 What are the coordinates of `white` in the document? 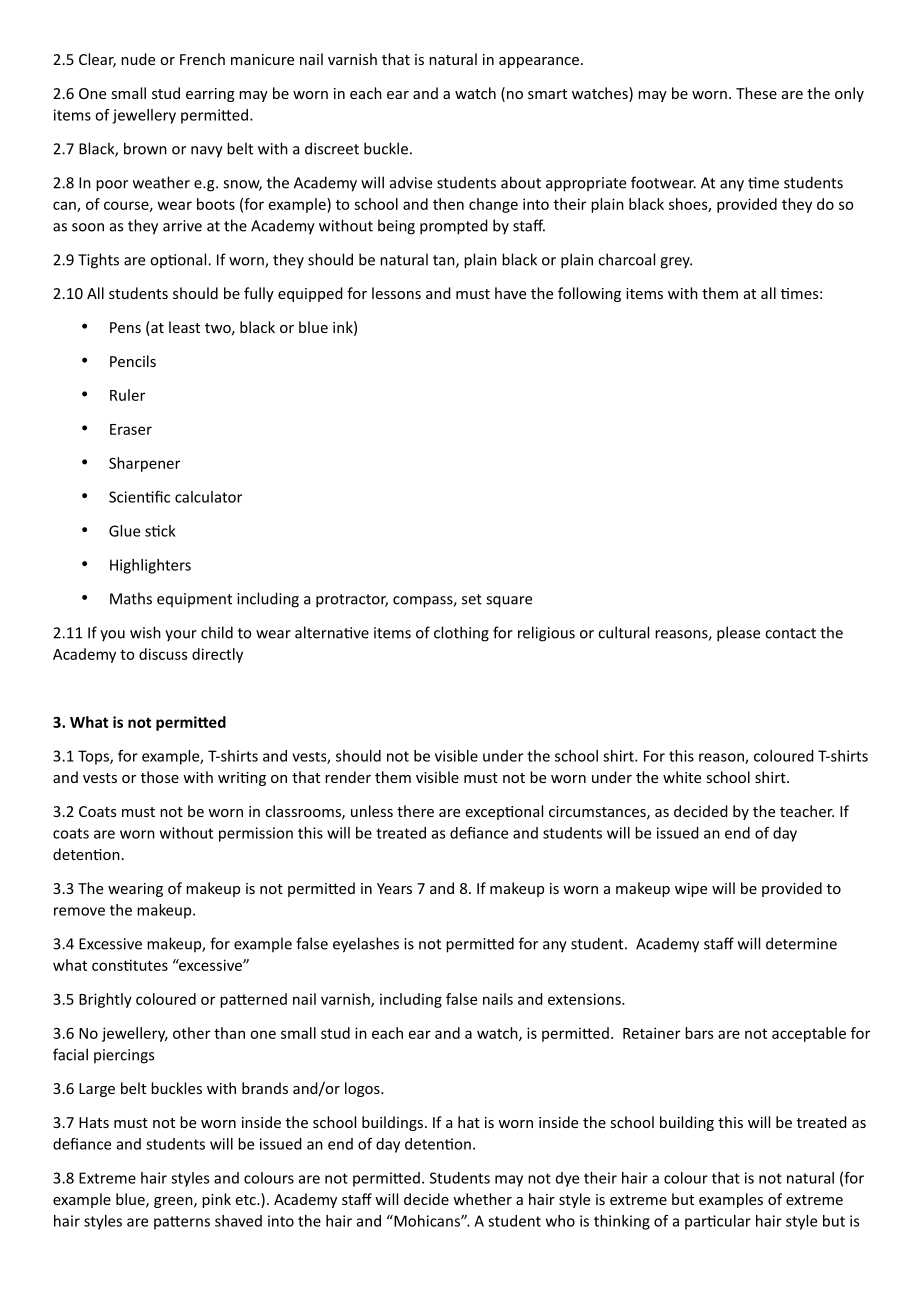 It's located at (682, 777).
